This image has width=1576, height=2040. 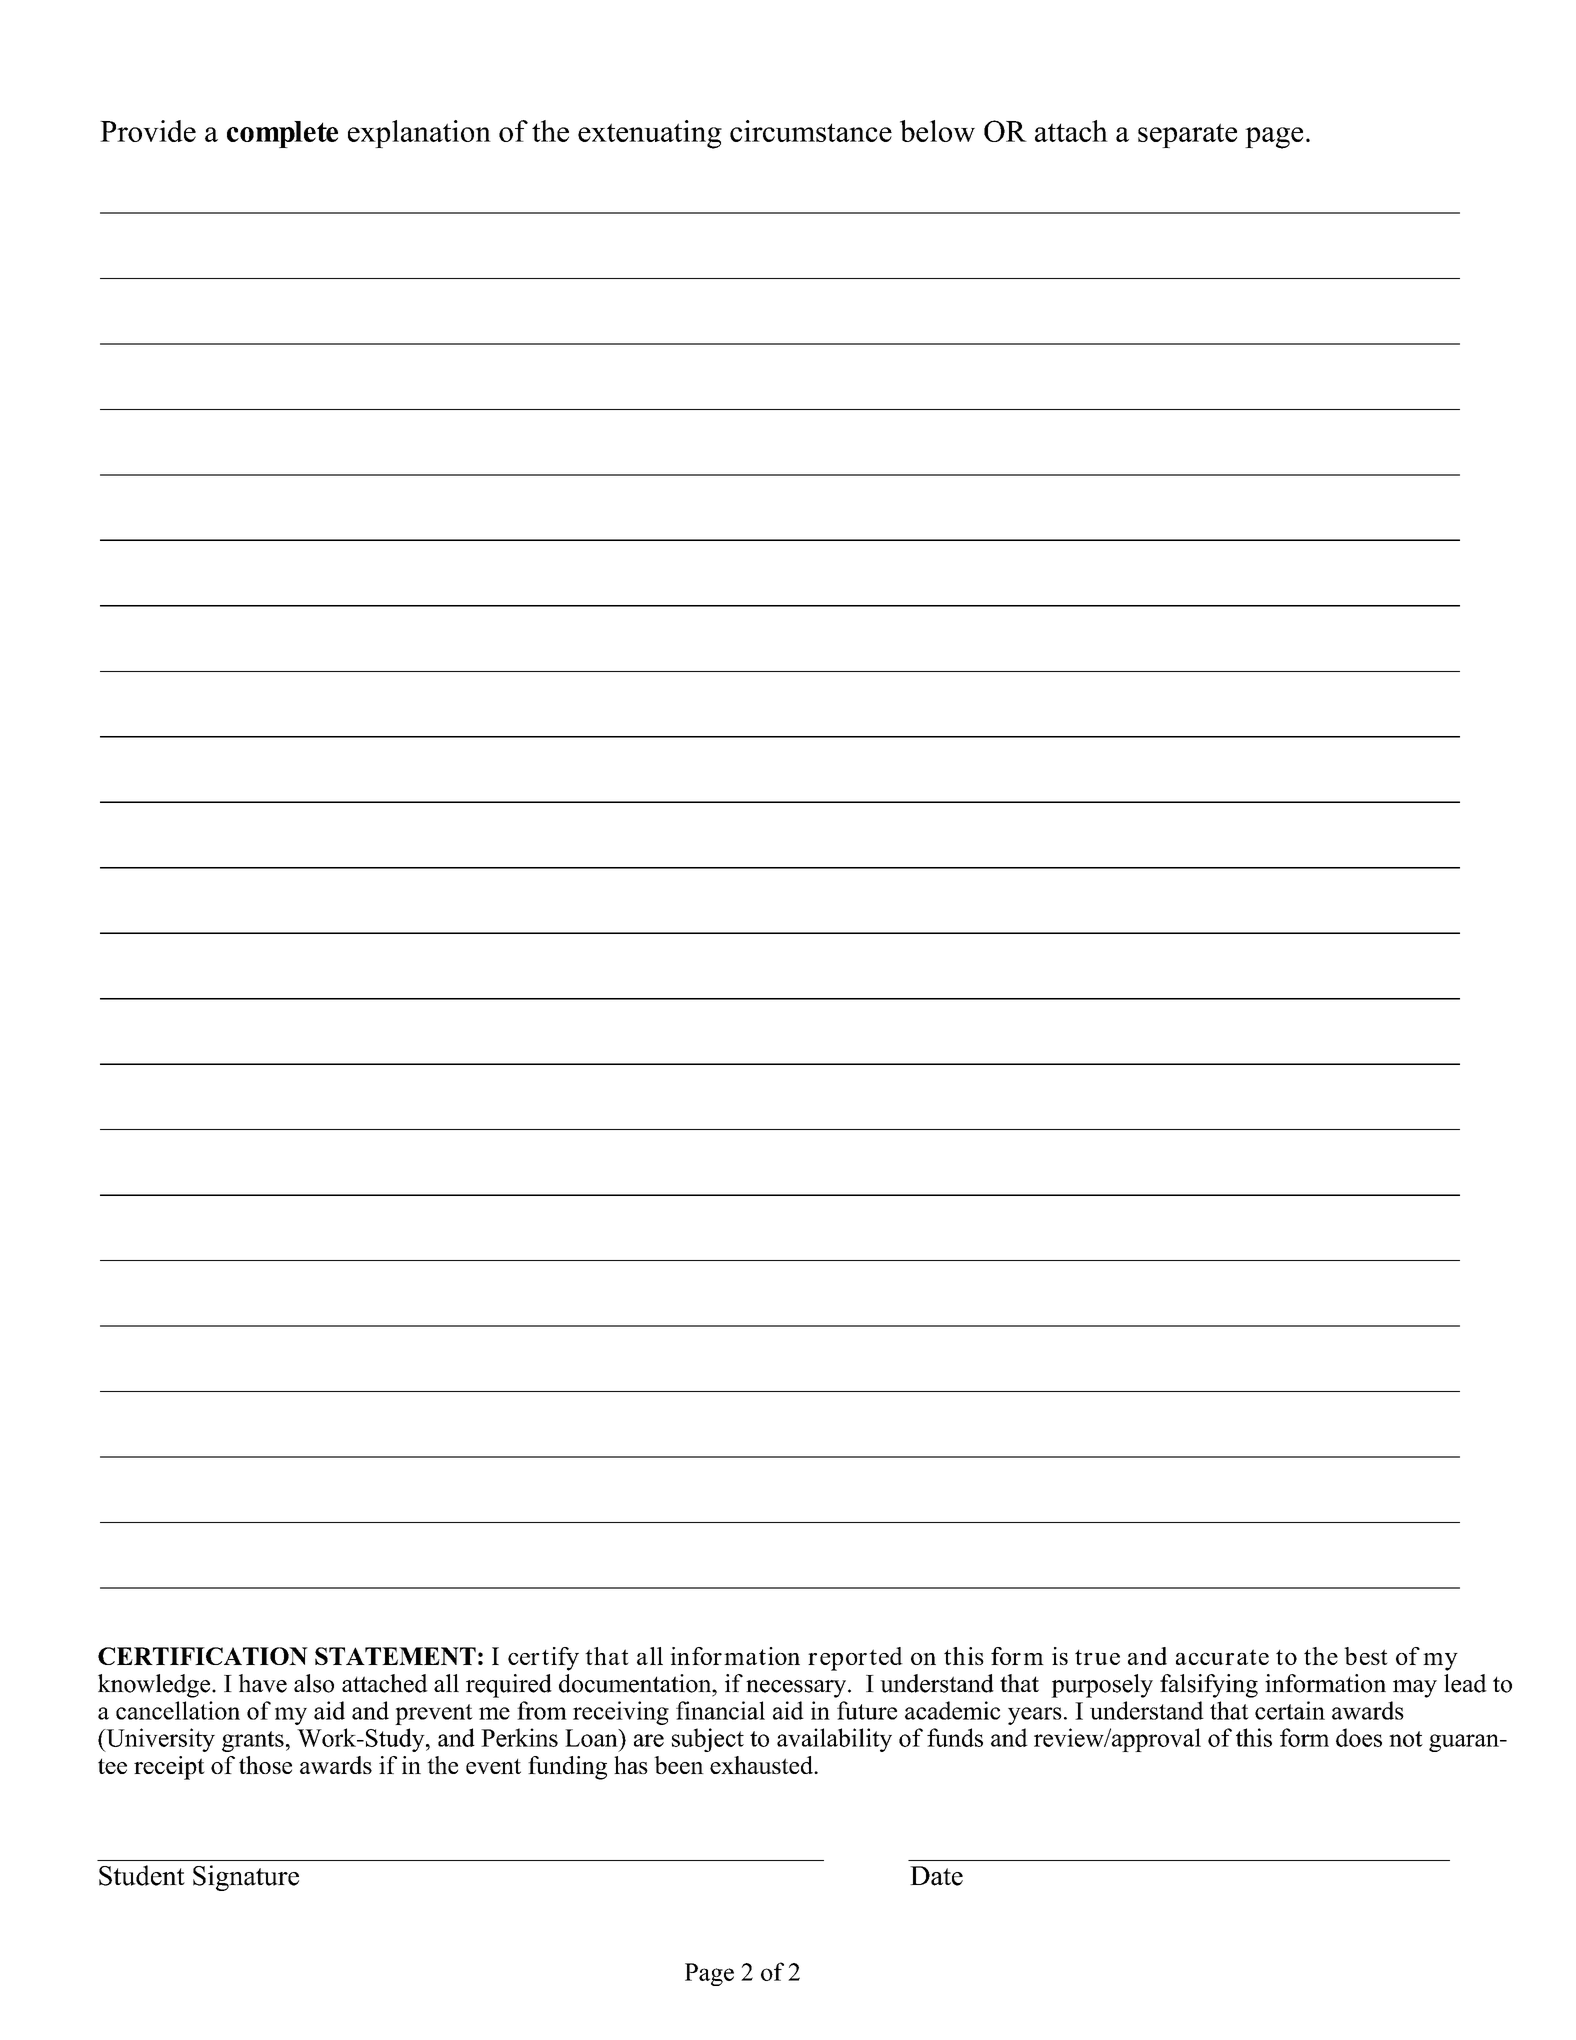 What do you see at coordinates (246, 1878) in the image?
I see `Signature` at bounding box center [246, 1878].
